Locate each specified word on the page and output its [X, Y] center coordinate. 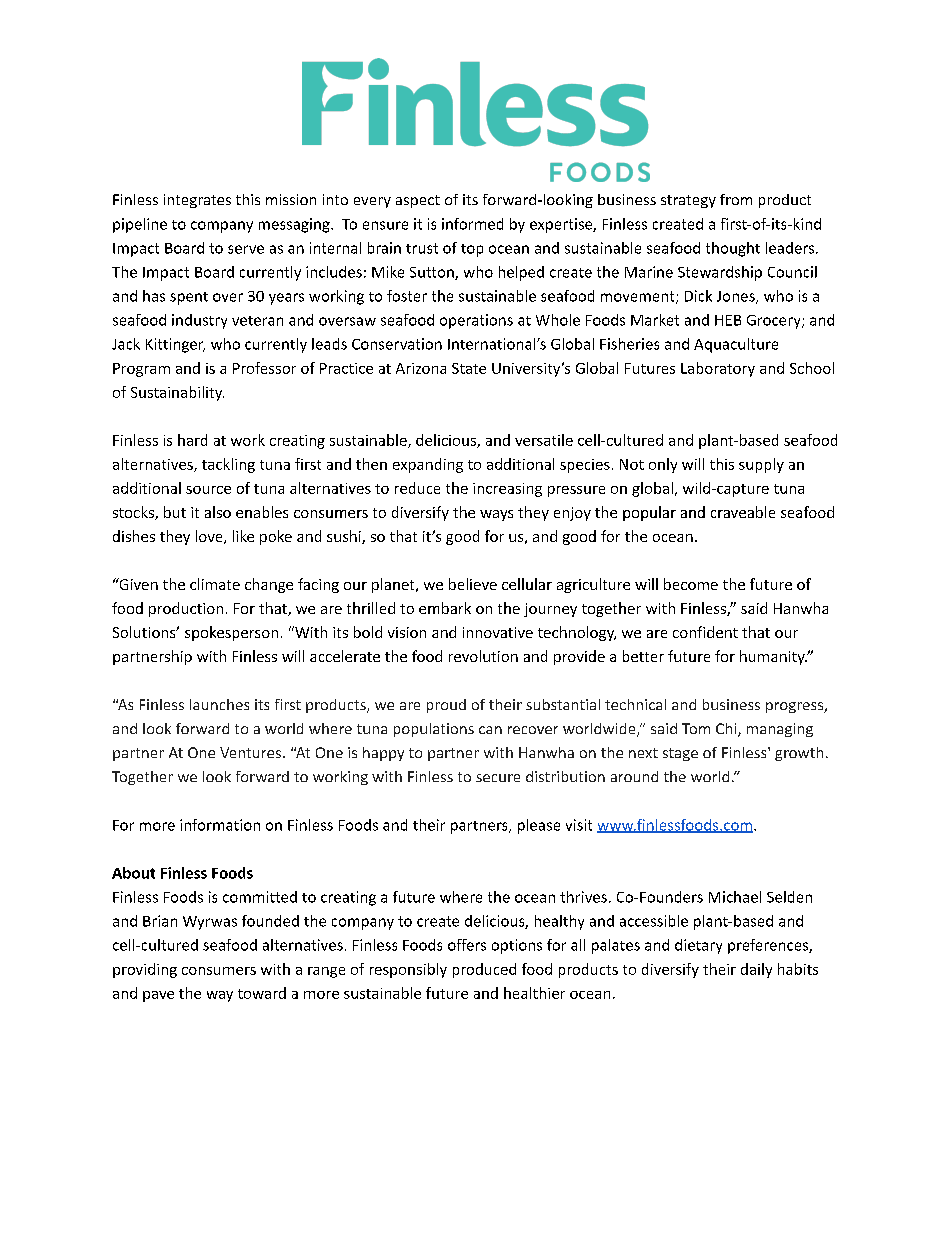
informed [472, 224]
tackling [228, 465]
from [736, 199]
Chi [727, 730]
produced [484, 970]
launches [219, 704]
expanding [428, 465]
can [490, 730]
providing [145, 970]
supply [761, 465]
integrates [197, 201]
